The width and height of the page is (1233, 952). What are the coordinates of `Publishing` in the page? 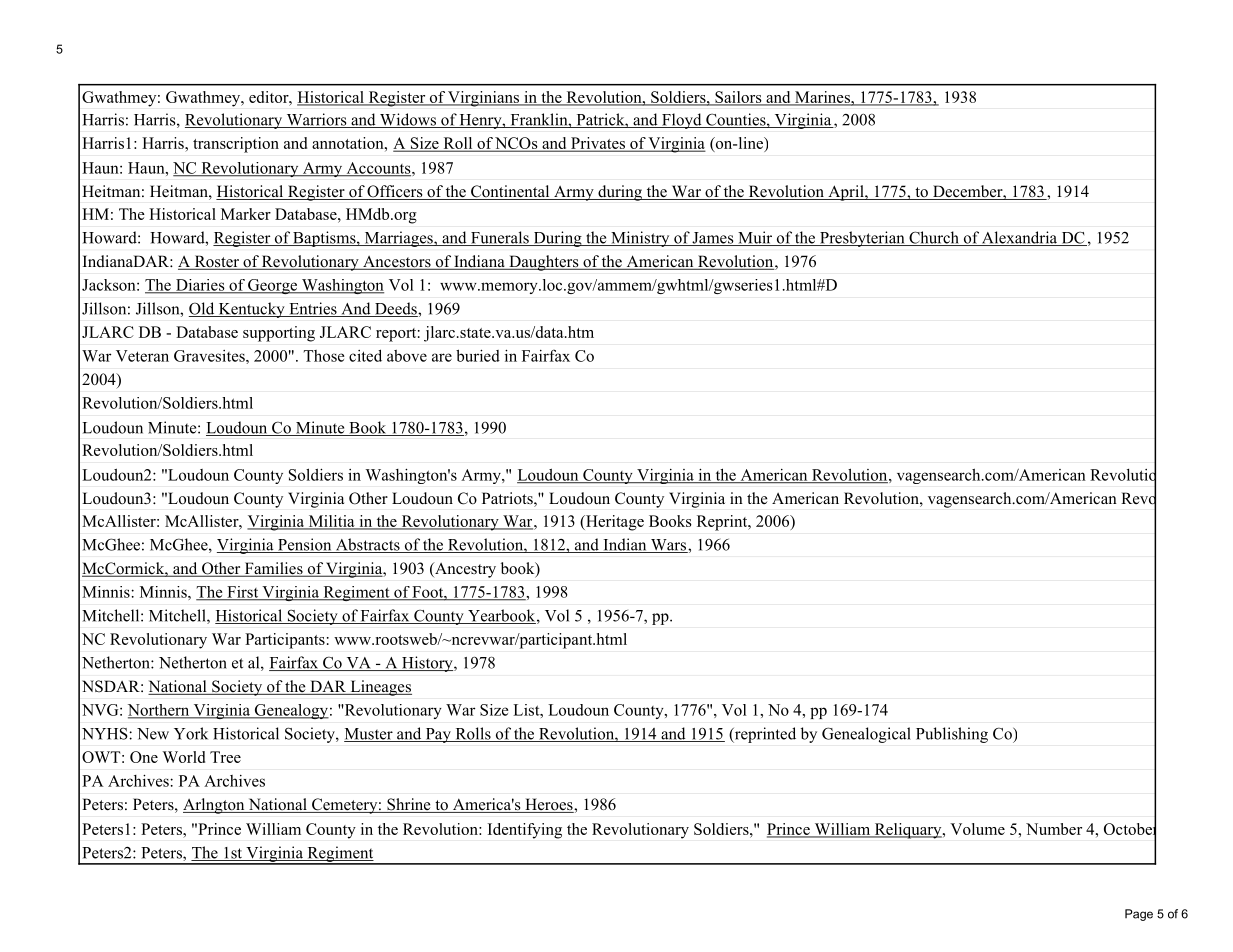 It's located at (952, 735).
